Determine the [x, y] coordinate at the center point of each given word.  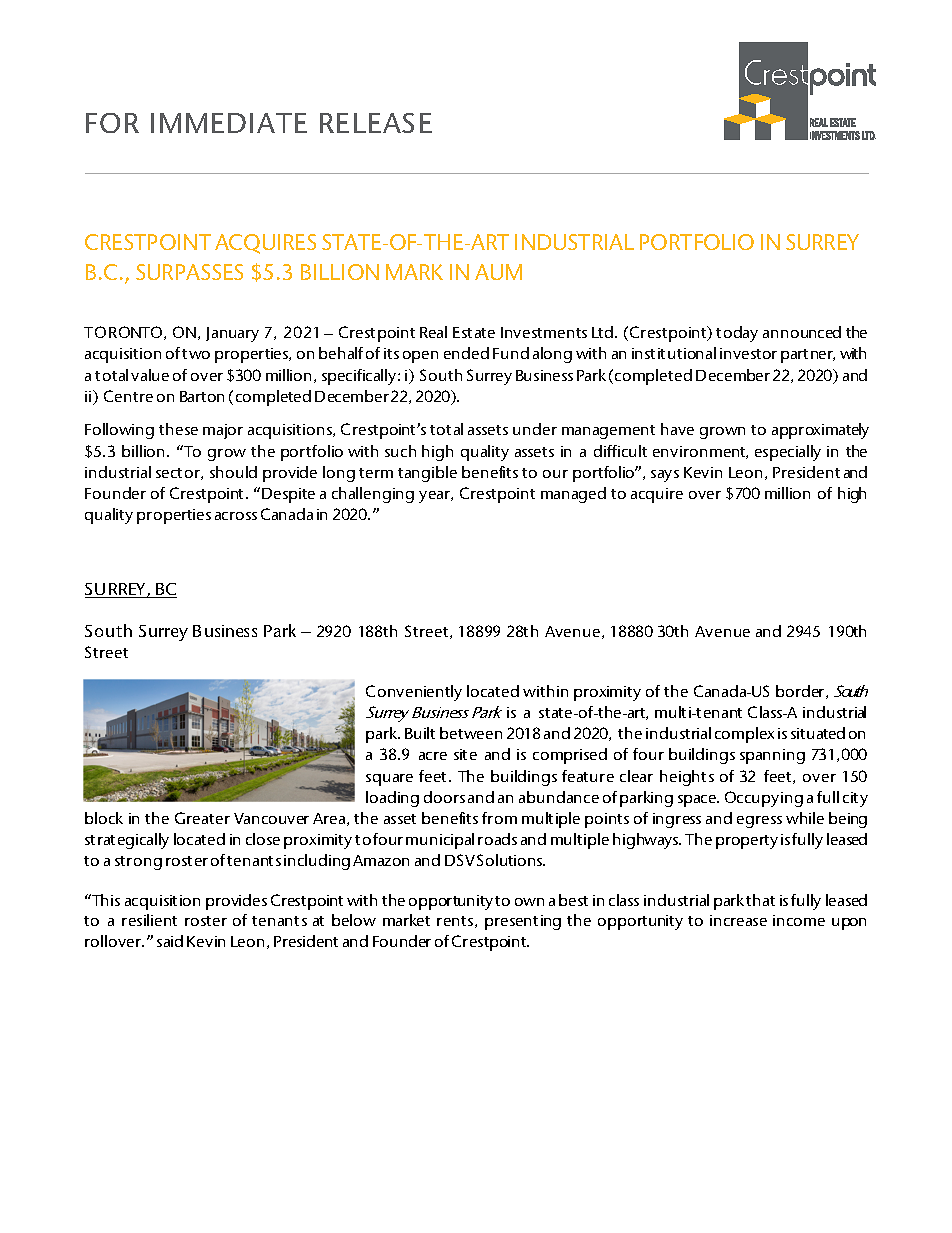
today [737, 334]
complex [744, 735]
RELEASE [376, 123]
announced [802, 332]
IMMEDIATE [229, 123]
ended [466, 353]
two [196, 354]
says [665, 476]
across [236, 516]
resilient [149, 920]
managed [573, 495]
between [471, 733]
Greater [202, 818]
